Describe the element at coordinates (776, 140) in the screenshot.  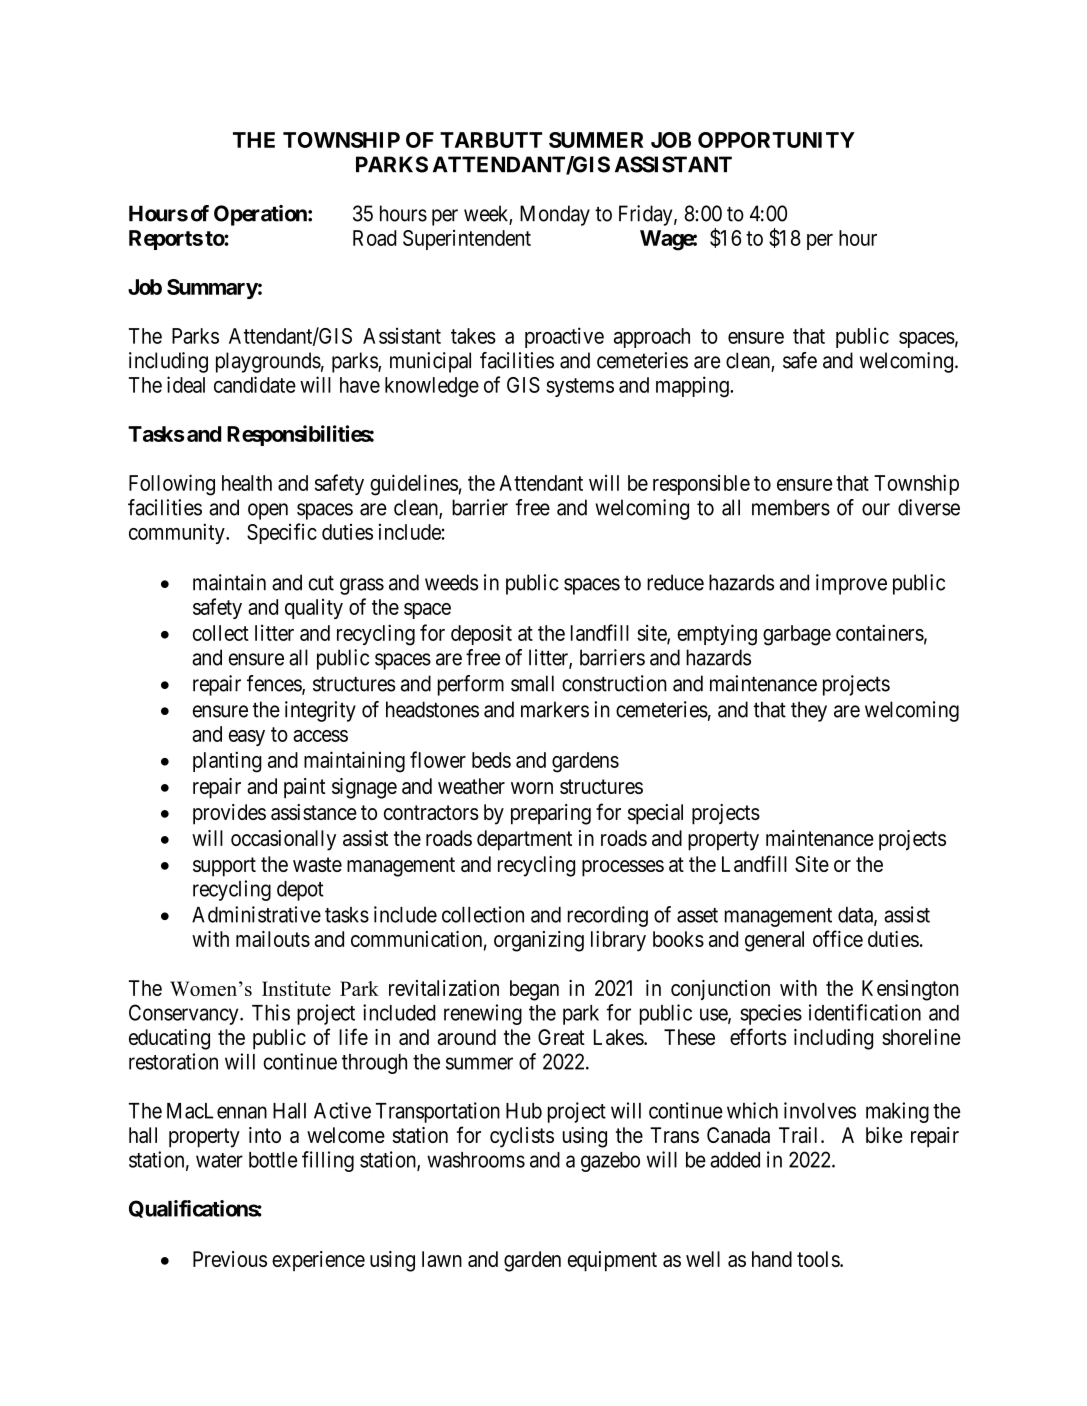
I see `OPPORTUNITY` at that location.
